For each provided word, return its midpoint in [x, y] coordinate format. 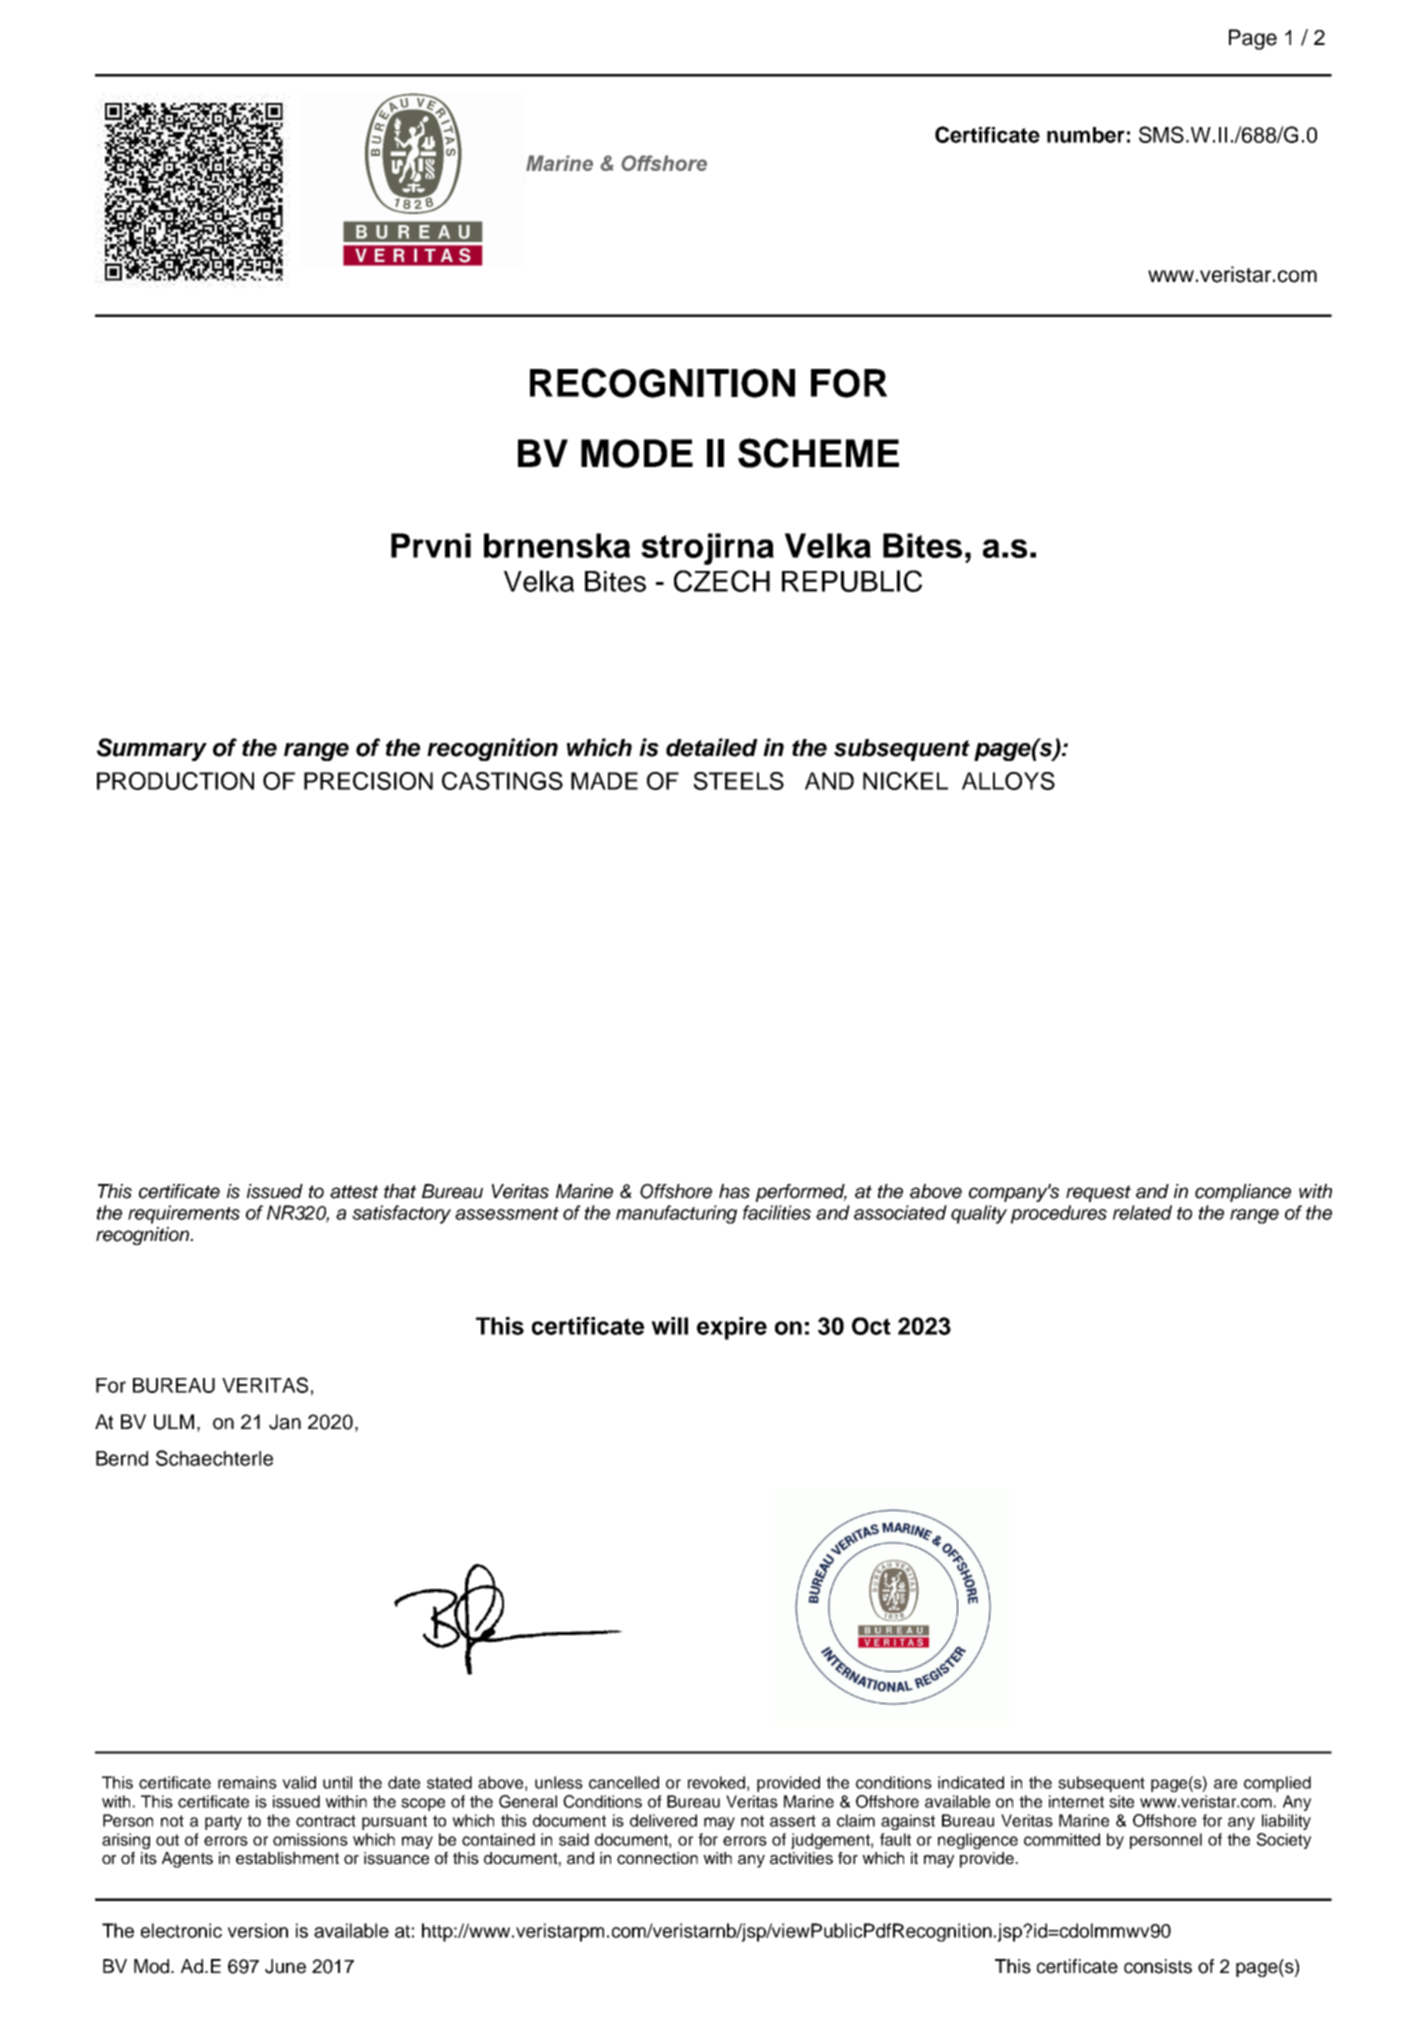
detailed [712, 747]
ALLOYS [1008, 781]
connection [657, 1858]
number [1086, 135]
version [258, 1930]
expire [732, 1328]
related [1142, 1212]
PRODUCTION [175, 781]
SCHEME [818, 453]
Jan [285, 1422]
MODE [637, 453]
